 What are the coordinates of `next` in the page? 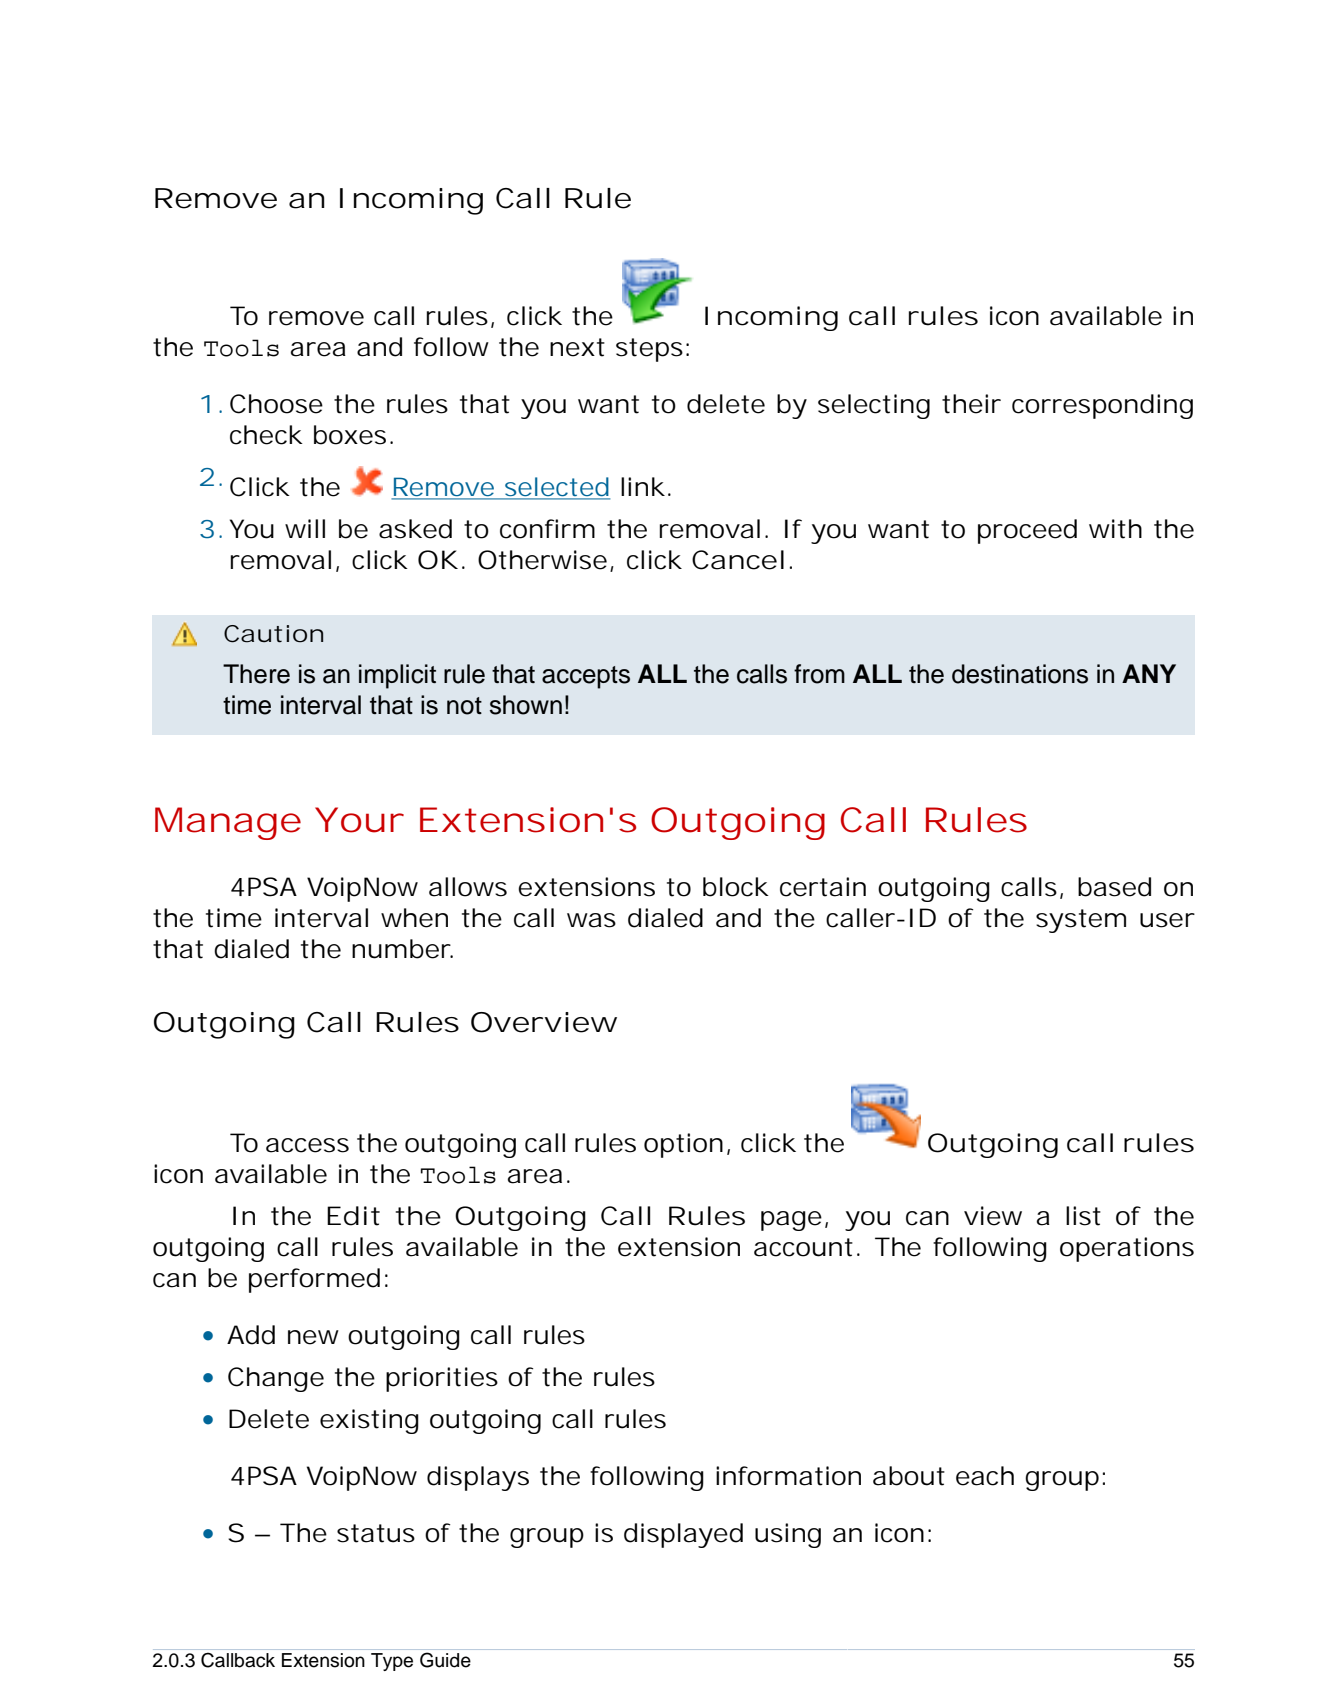 It's located at (577, 347).
